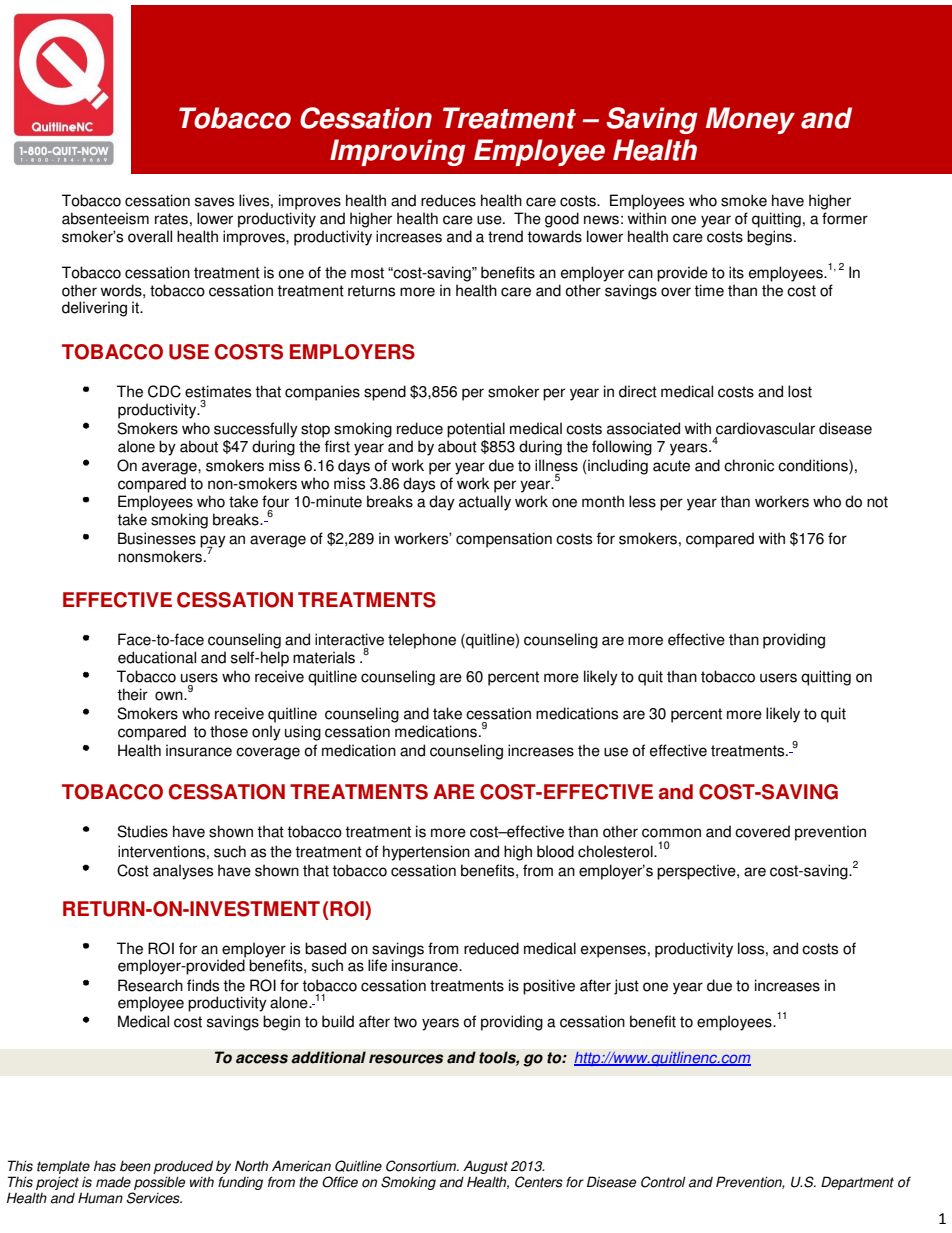 The width and height of the image is (952, 1233). What do you see at coordinates (426, 853) in the image?
I see `hypertension` at bounding box center [426, 853].
